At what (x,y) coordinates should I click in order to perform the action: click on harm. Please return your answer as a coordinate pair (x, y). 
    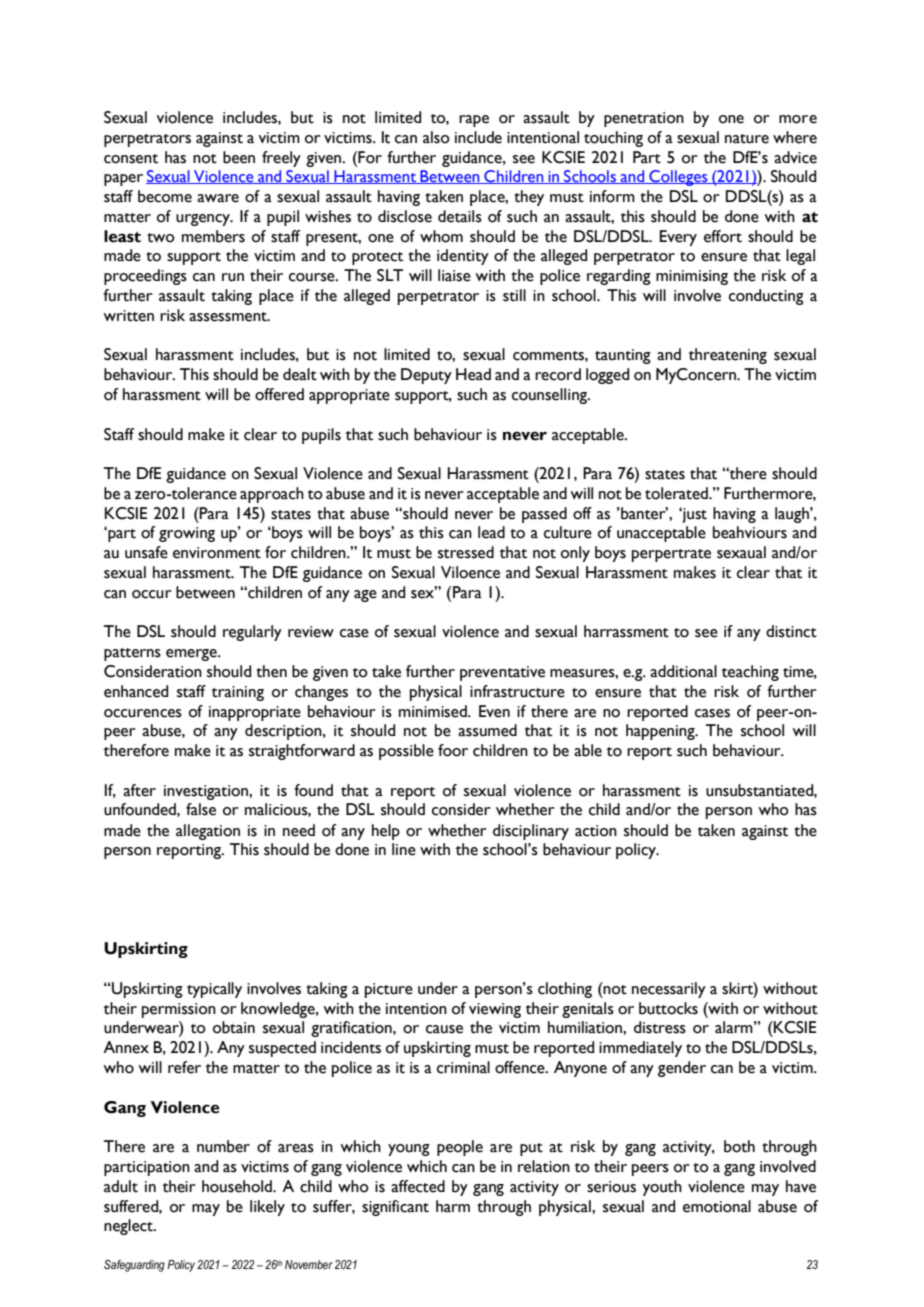
    Looking at the image, I should click on (453, 1206).
